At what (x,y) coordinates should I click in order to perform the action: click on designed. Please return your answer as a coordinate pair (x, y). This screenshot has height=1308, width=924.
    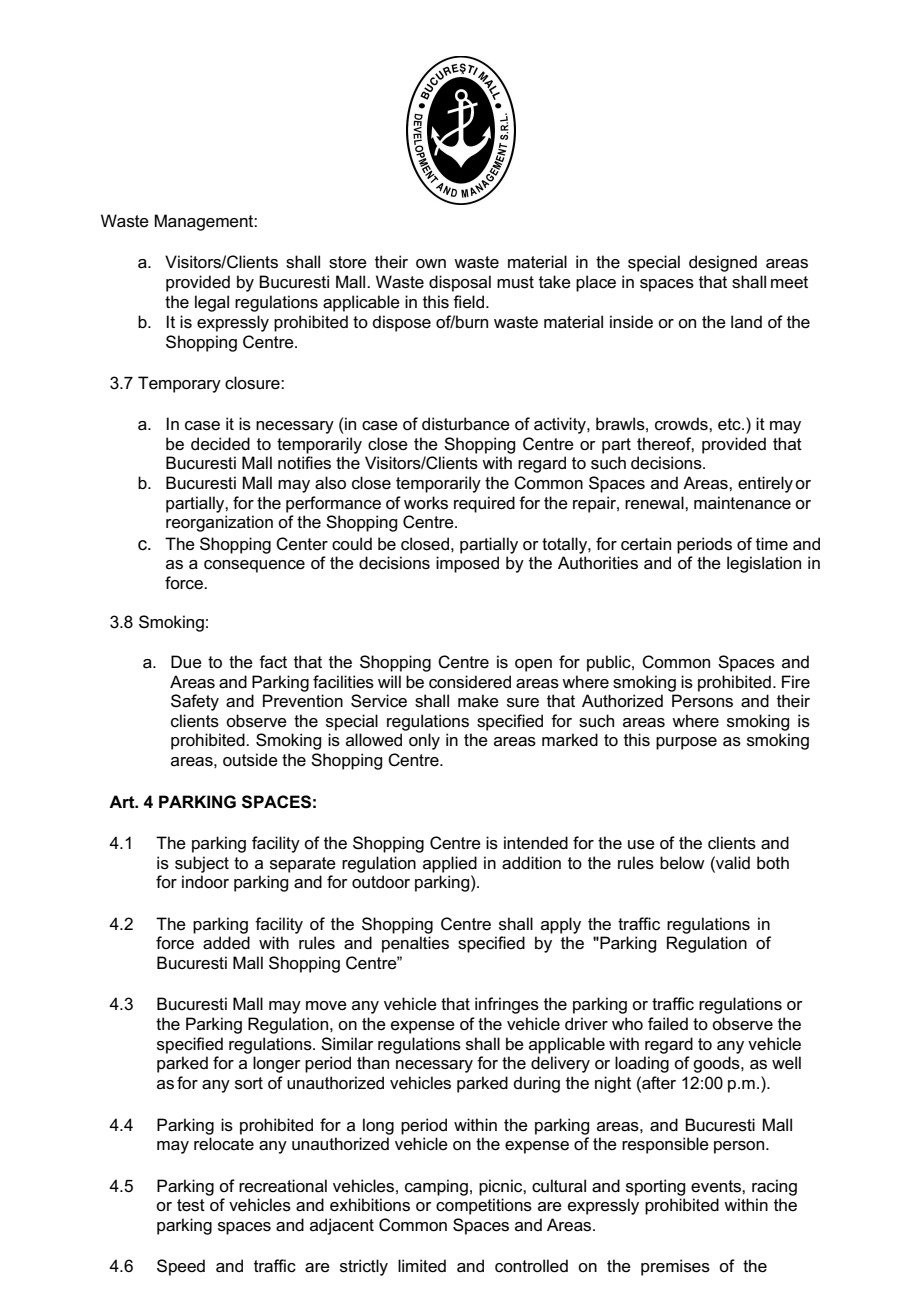
    Looking at the image, I should click on (723, 263).
